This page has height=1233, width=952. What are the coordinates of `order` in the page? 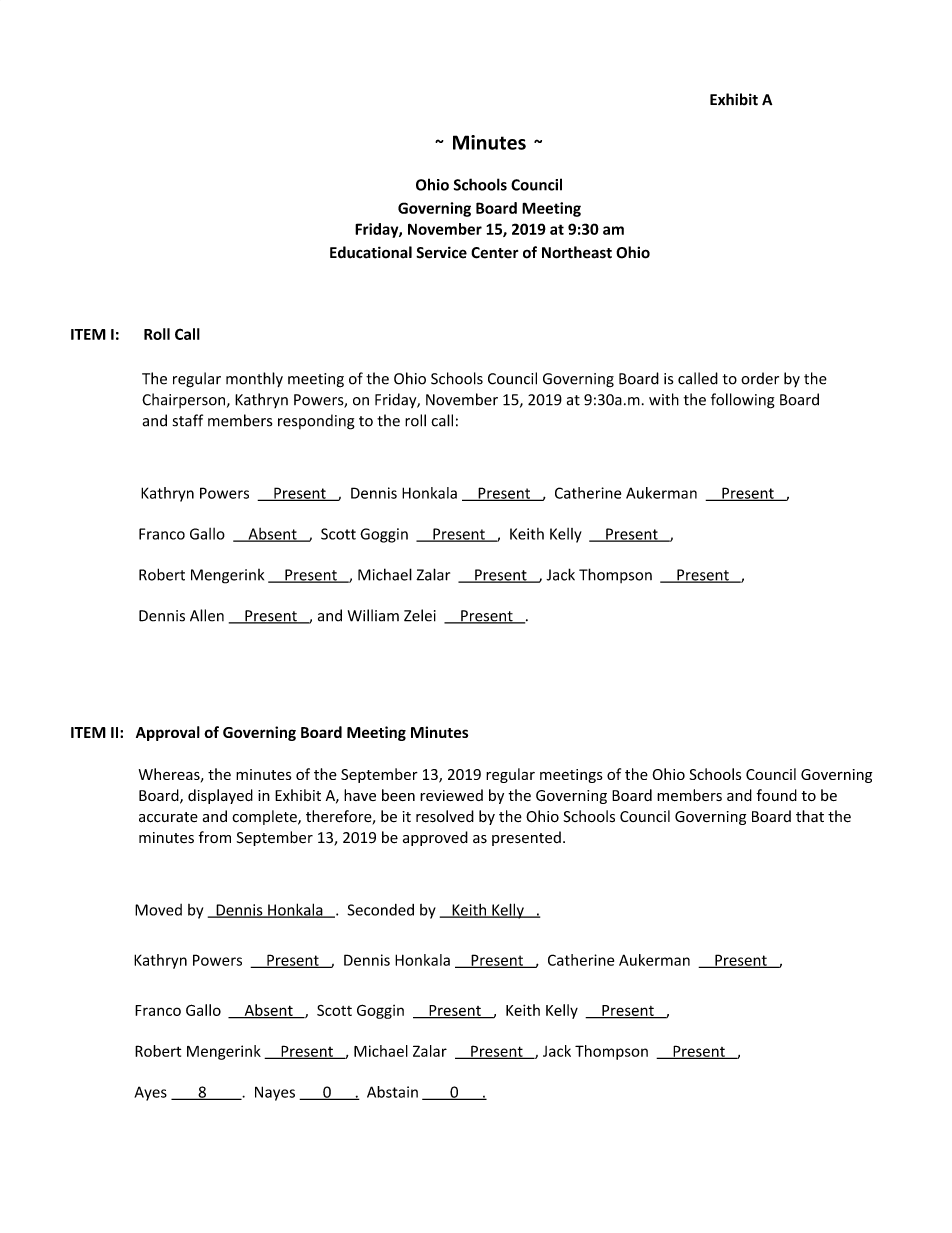 It's located at (760, 378).
